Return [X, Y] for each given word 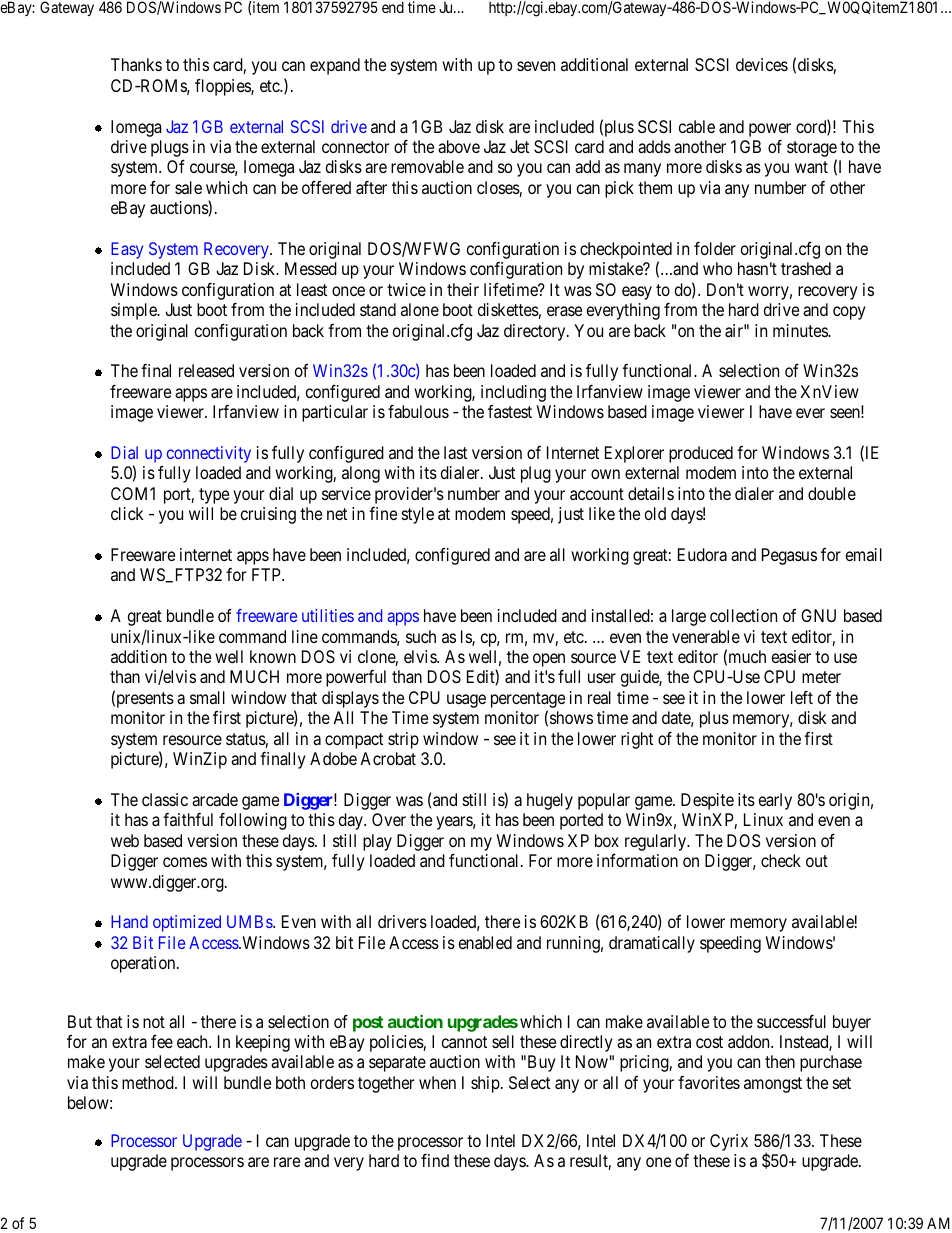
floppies [223, 87]
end [393, 7]
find [435, 1160]
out [817, 861]
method [149, 1082]
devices [762, 64]
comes [185, 862]
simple [135, 311]
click [127, 513]
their [463, 289]
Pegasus [789, 556]
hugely [550, 801]
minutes [801, 330]
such [421, 636]
